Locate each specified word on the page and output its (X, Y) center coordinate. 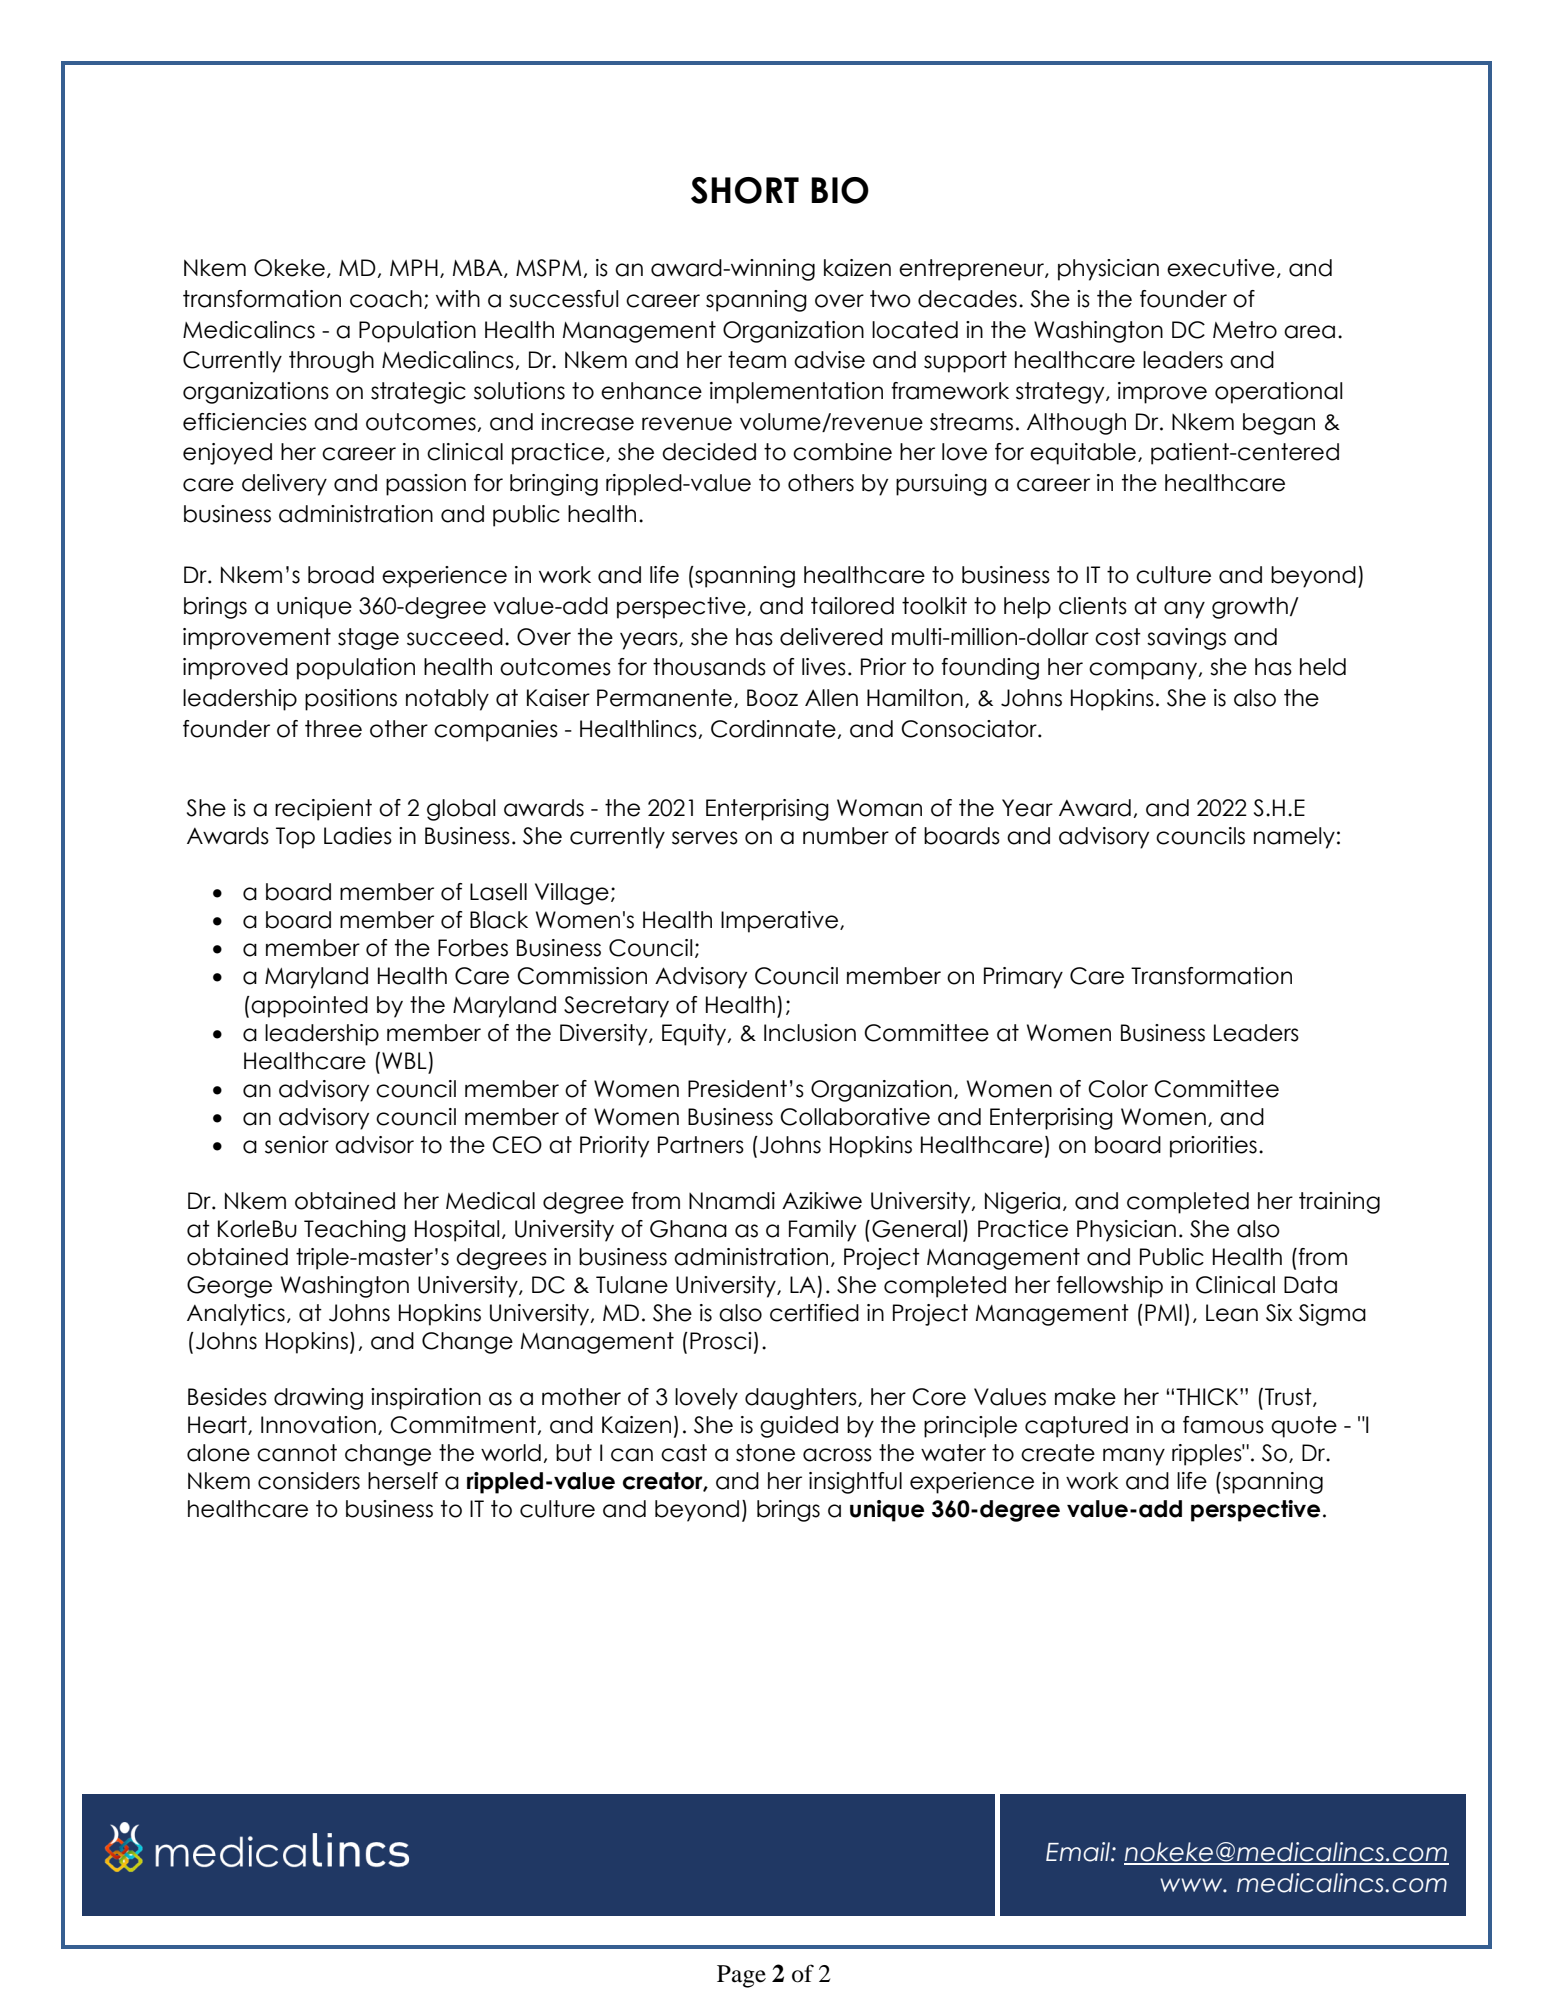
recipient (323, 810)
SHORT (745, 190)
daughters (802, 1399)
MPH (414, 267)
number (846, 836)
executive (1221, 268)
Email (1079, 1852)
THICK (1208, 1397)
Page (741, 1976)
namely (1294, 838)
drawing (318, 1399)
